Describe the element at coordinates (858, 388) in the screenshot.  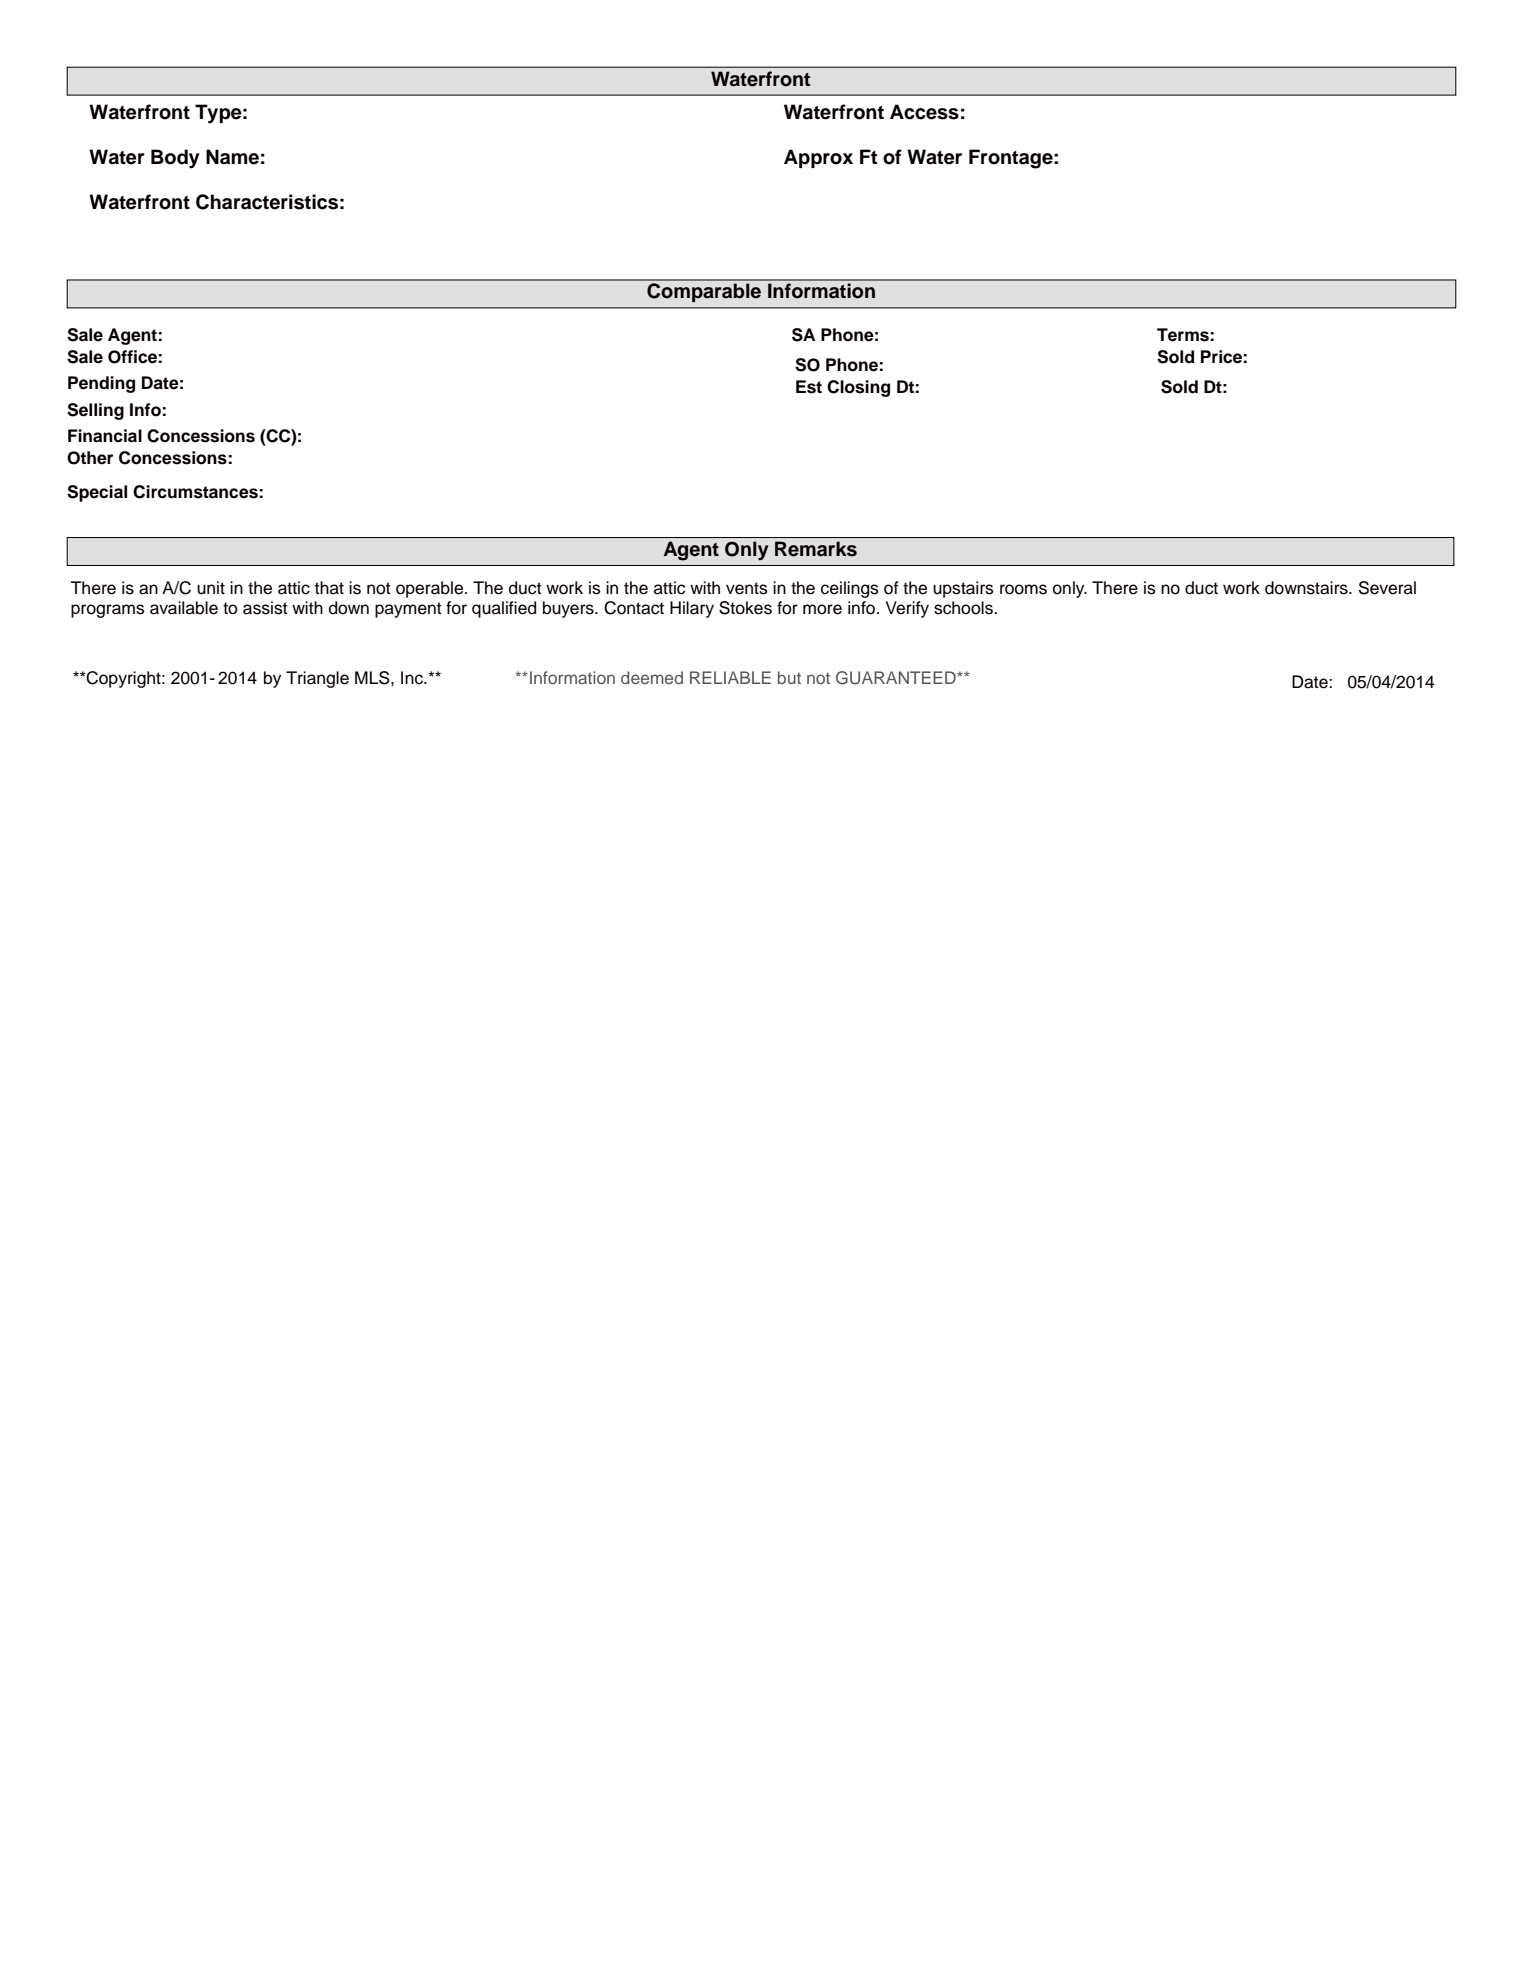
I see `Closing` at that location.
